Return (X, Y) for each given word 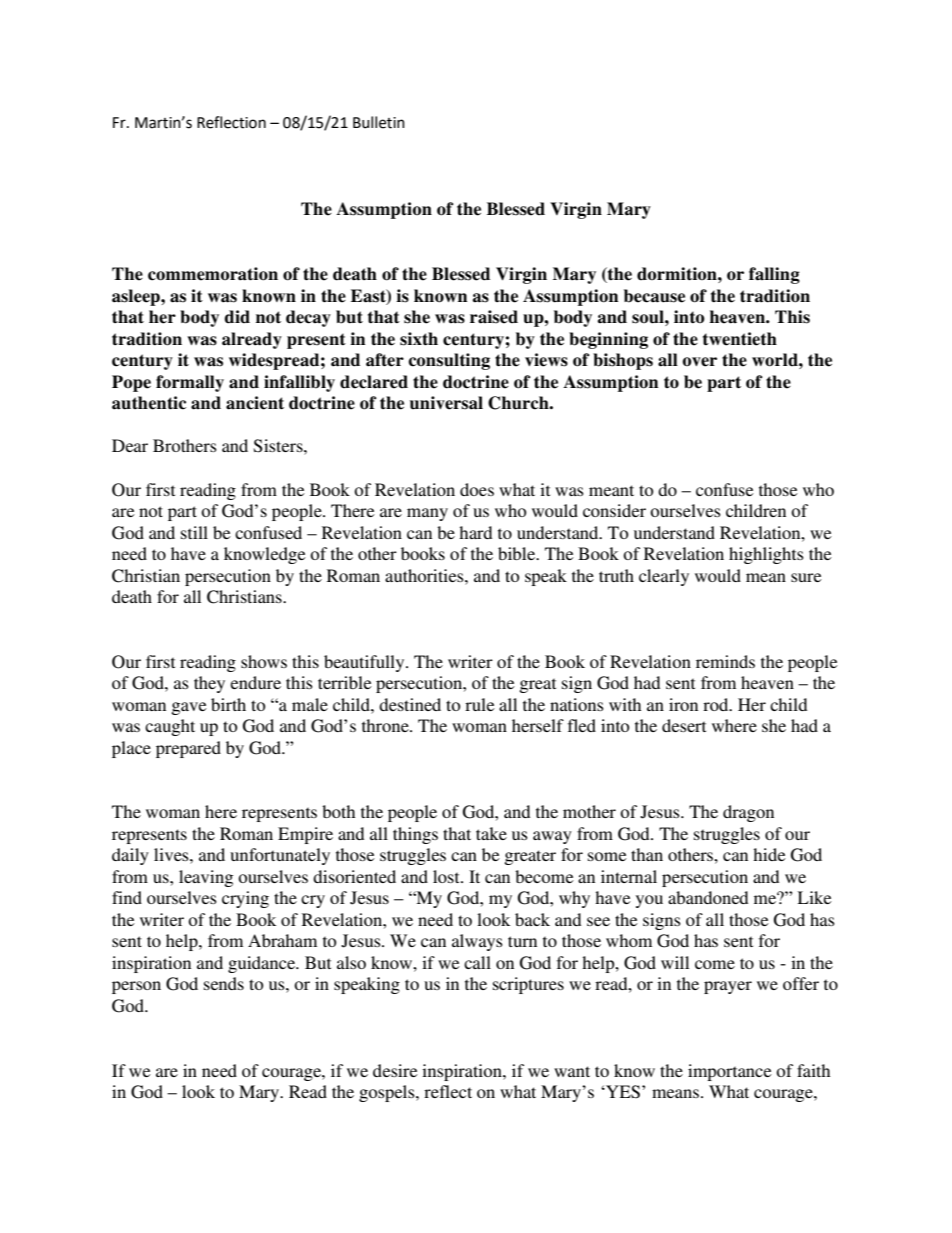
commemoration (213, 274)
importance (730, 1072)
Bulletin (379, 122)
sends (224, 983)
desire (395, 1070)
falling (774, 275)
